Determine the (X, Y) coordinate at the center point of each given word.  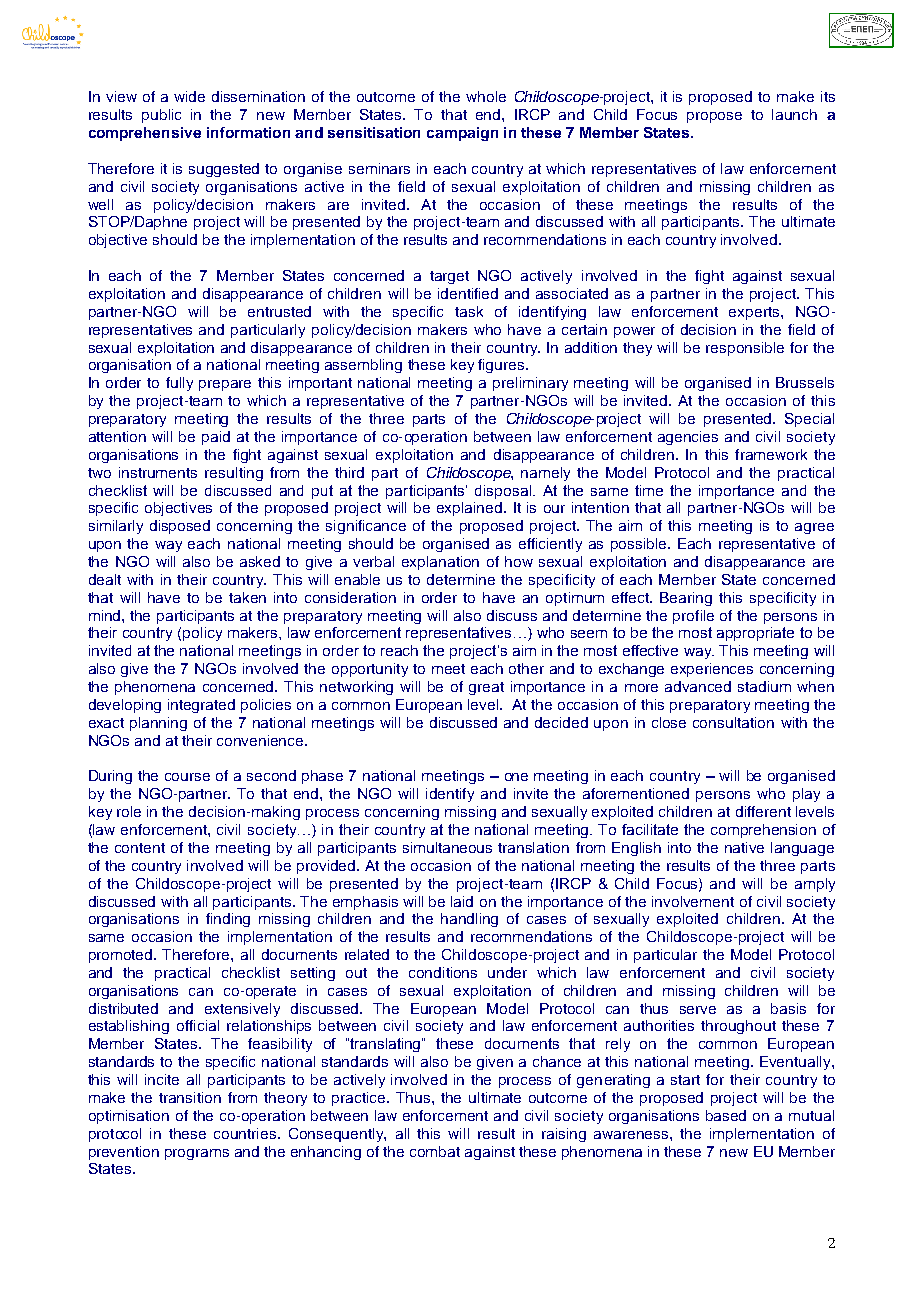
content (140, 848)
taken (247, 597)
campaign (462, 134)
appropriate (755, 634)
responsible (745, 349)
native (744, 847)
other (526, 668)
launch (794, 114)
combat (435, 1151)
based (726, 1115)
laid (462, 901)
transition (190, 1097)
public (161, 116)
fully (179, 384)
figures (502, 366)
